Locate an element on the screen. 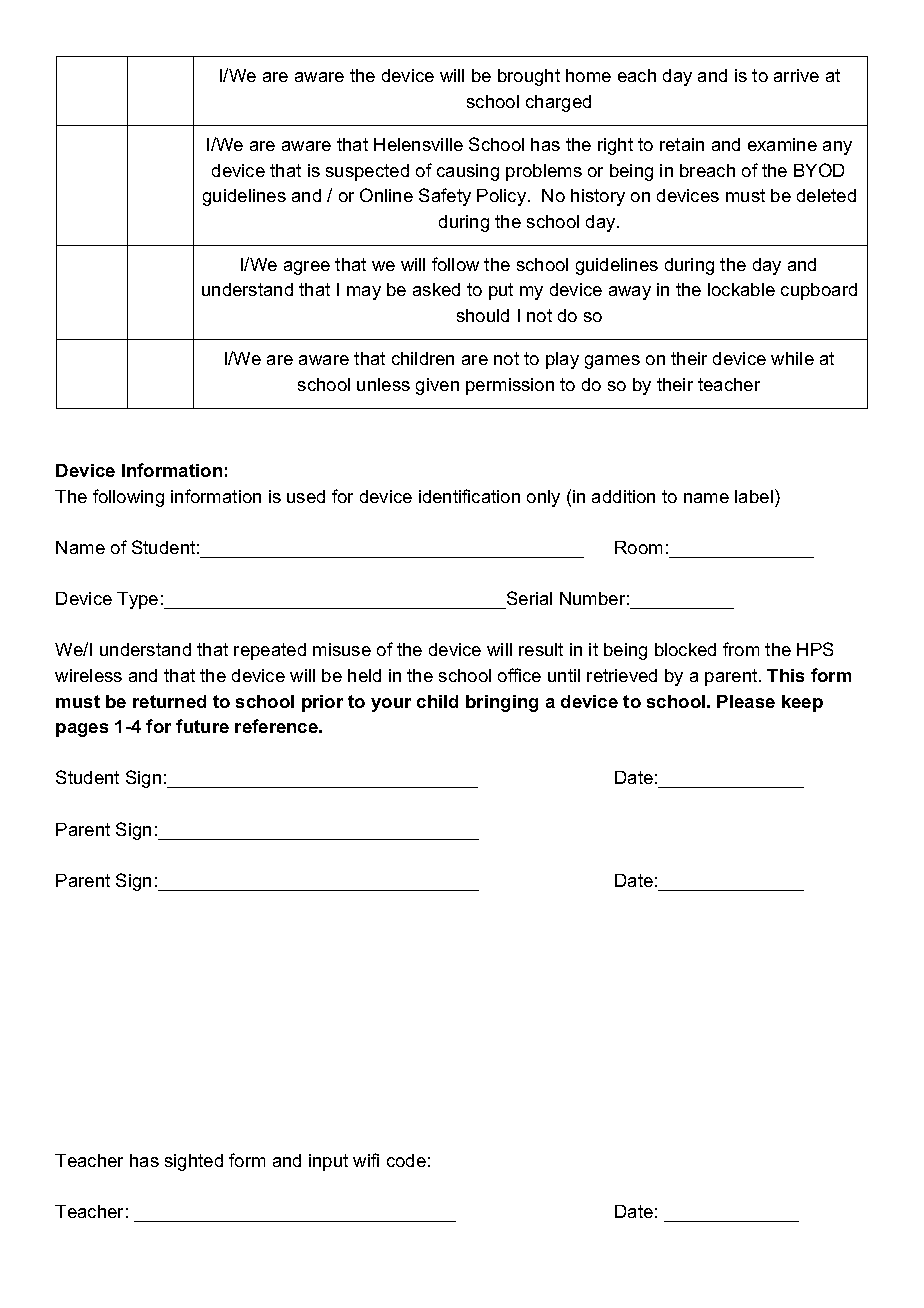  Please is located at coordinates (746, 701).
